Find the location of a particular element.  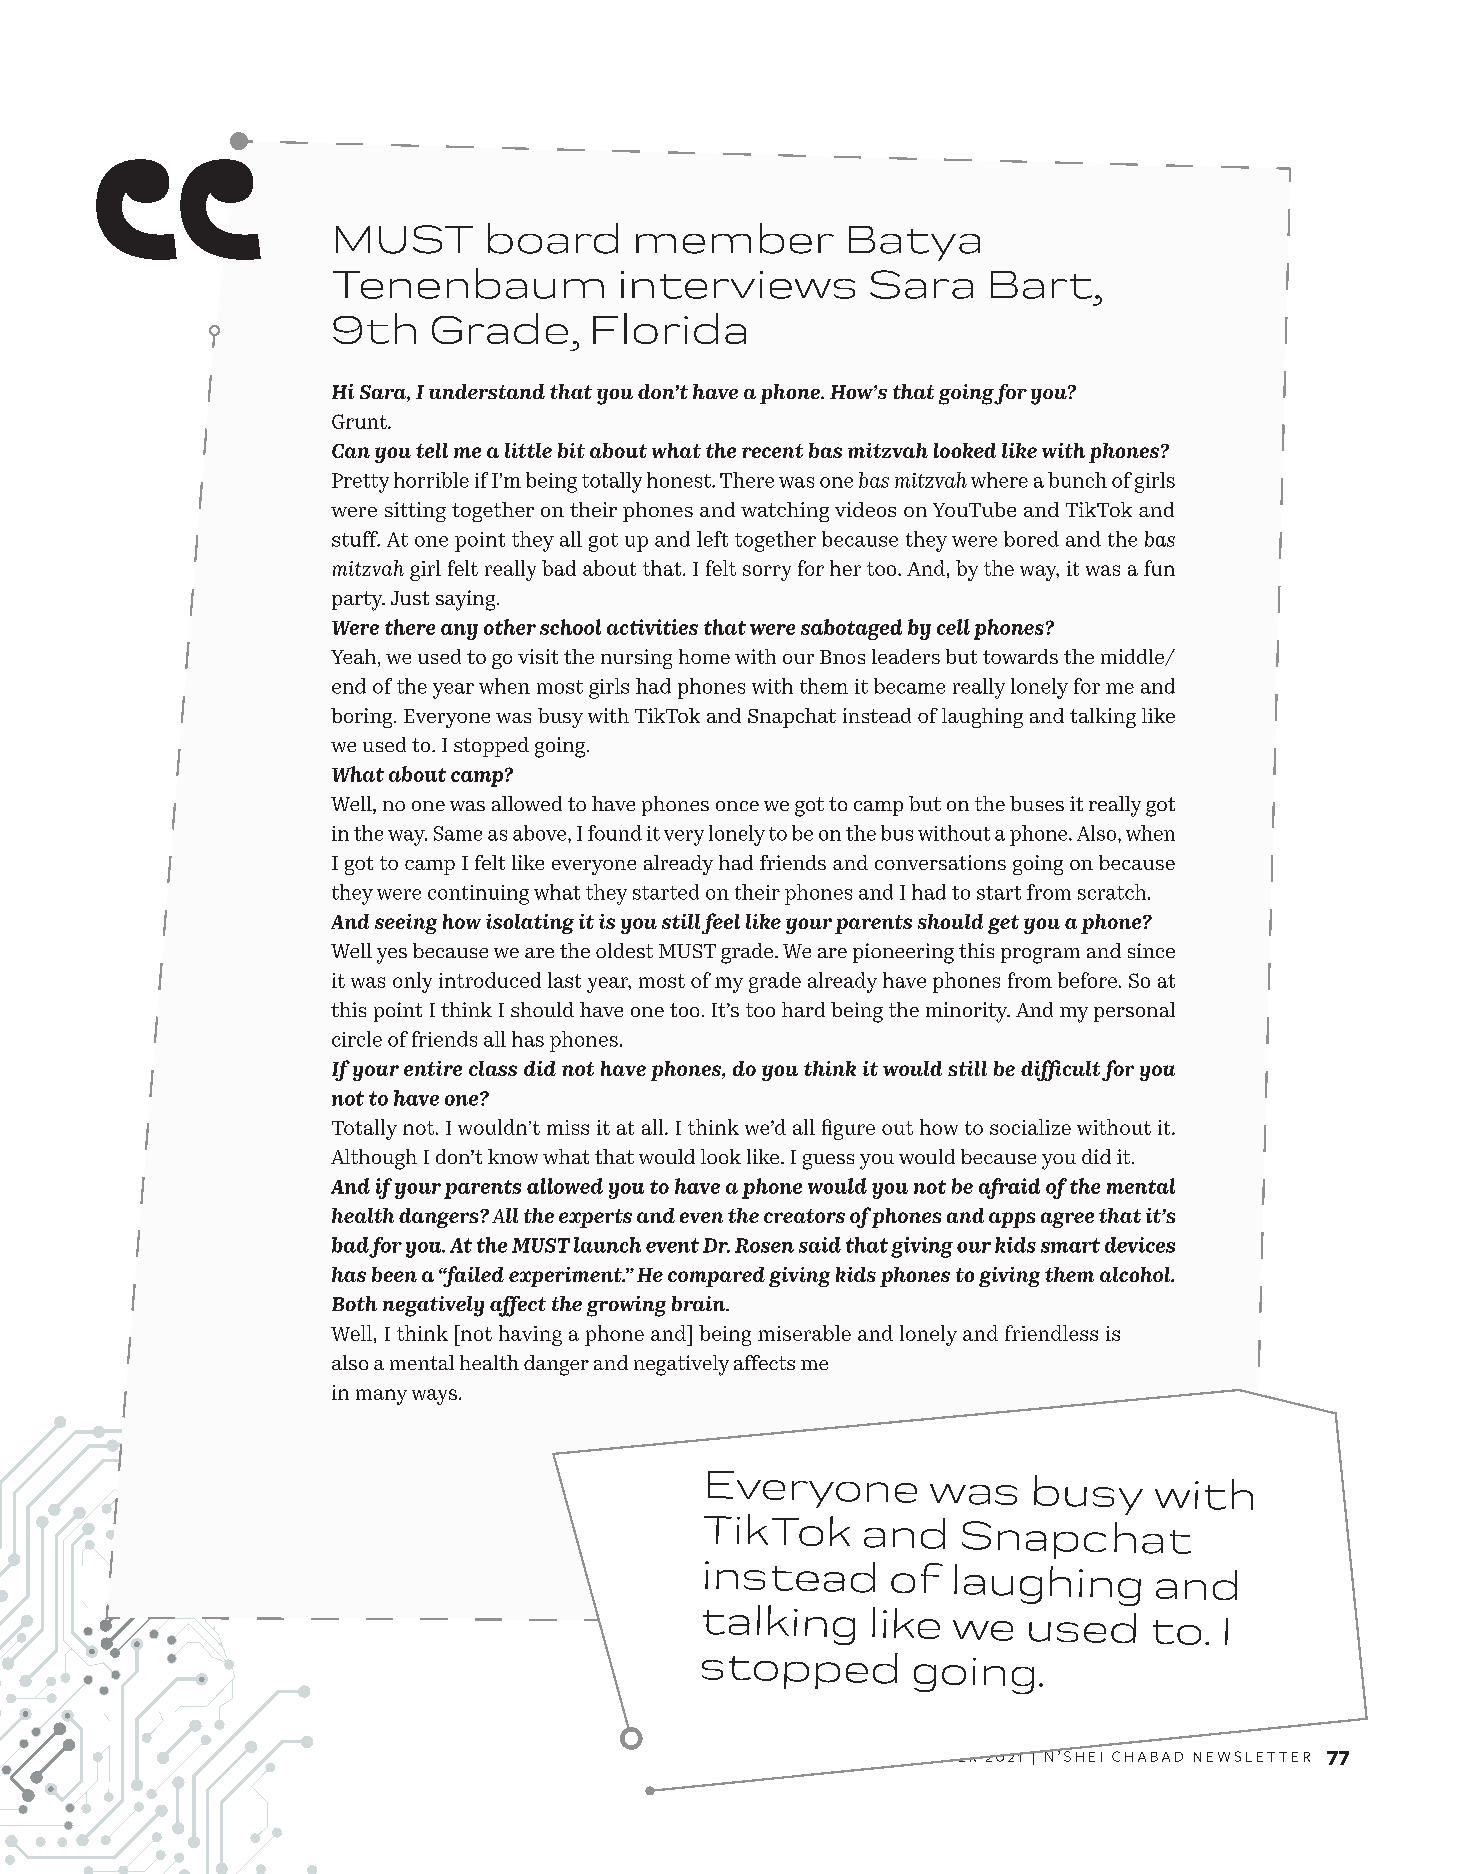

personal is located at coordinates (1134, 1012).
